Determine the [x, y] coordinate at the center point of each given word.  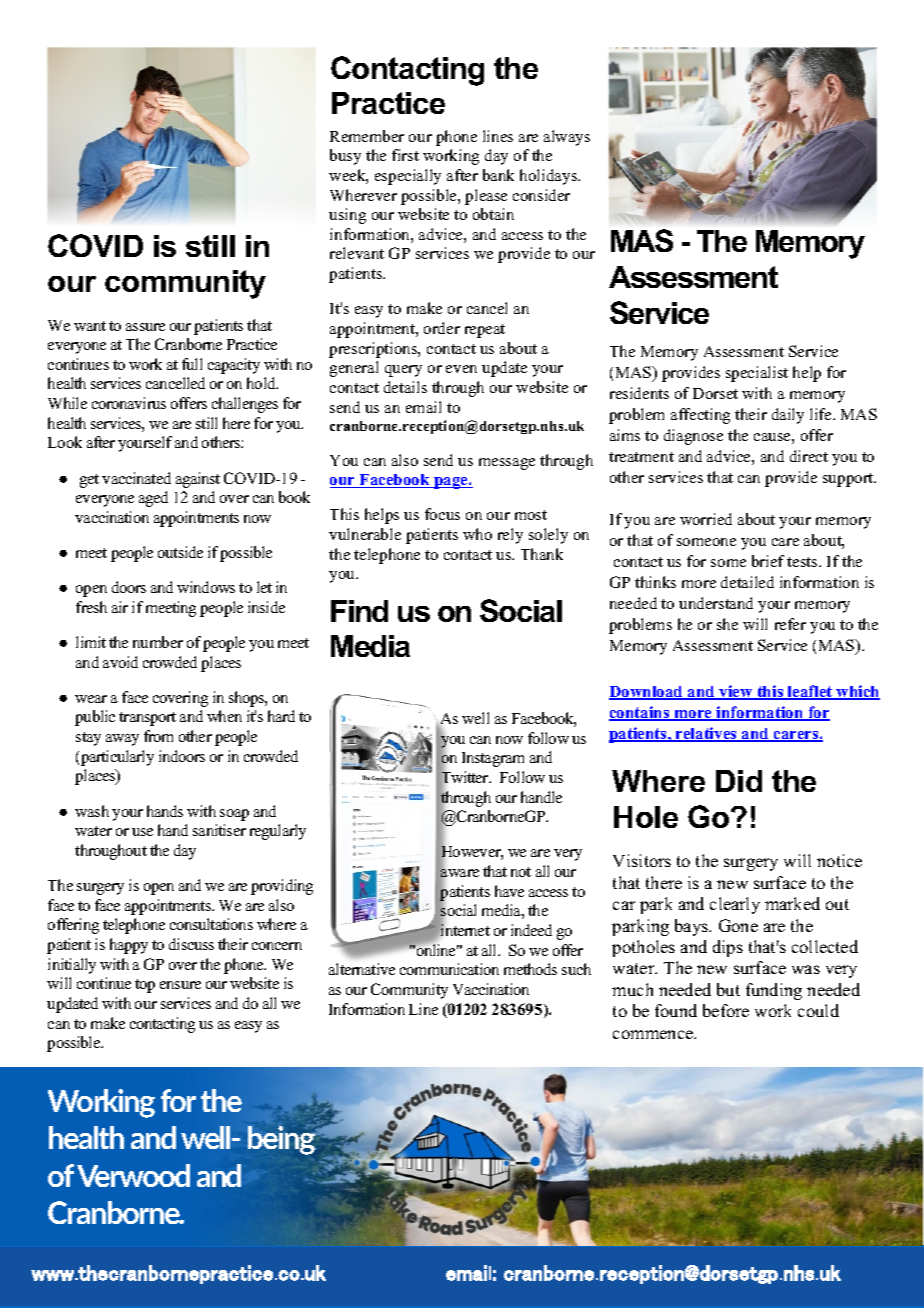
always [567, 138]
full [192, 364]
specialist [757, 374]
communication [449, 969]
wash [92, 811]
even [461, 369]
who [477, 534]
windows [206, 587]
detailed [747, 582]
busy [345, 157]
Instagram [493, 759]
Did [739, 781]
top [145, 986]
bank [498, 175]
